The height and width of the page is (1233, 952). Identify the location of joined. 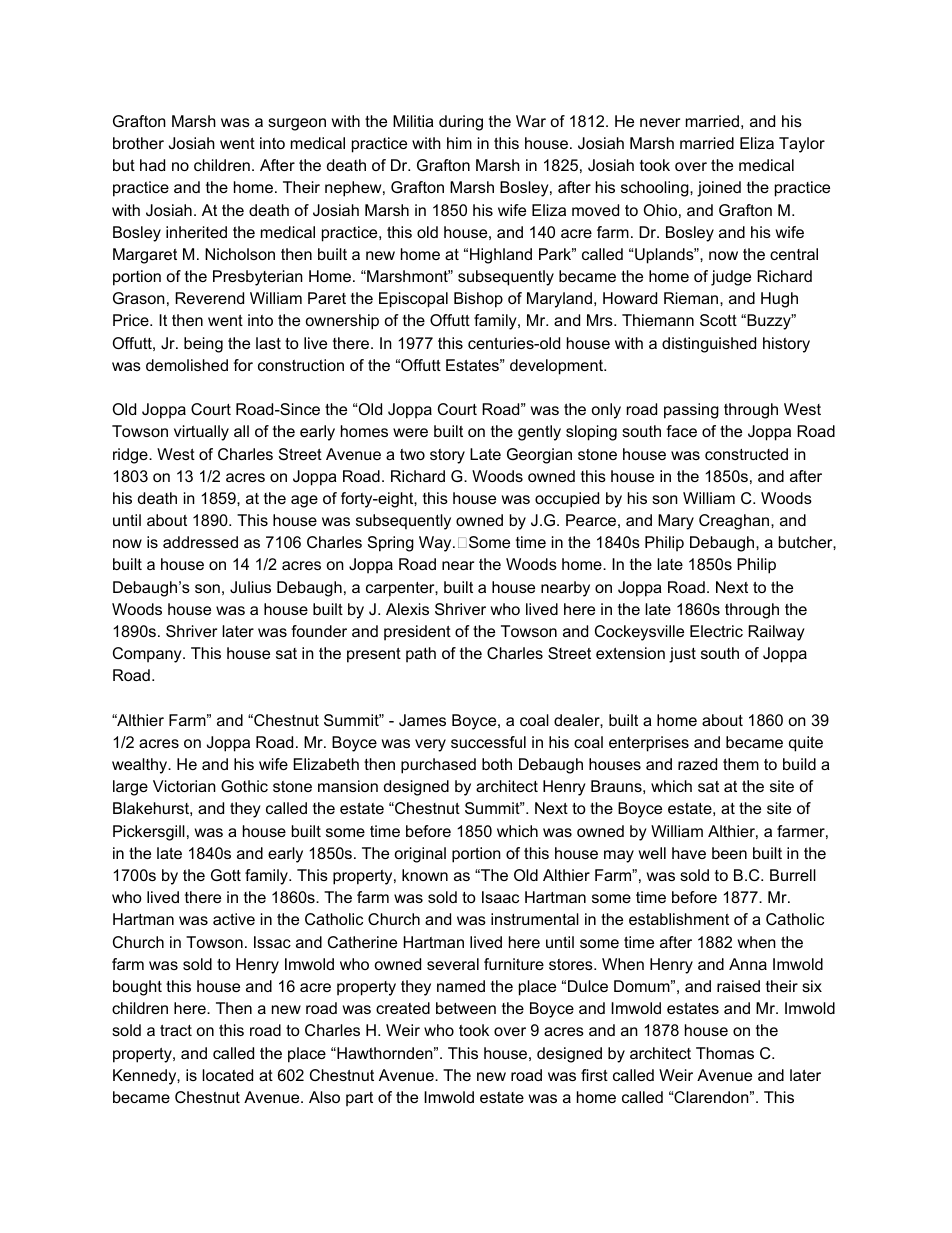
(719, 189).
